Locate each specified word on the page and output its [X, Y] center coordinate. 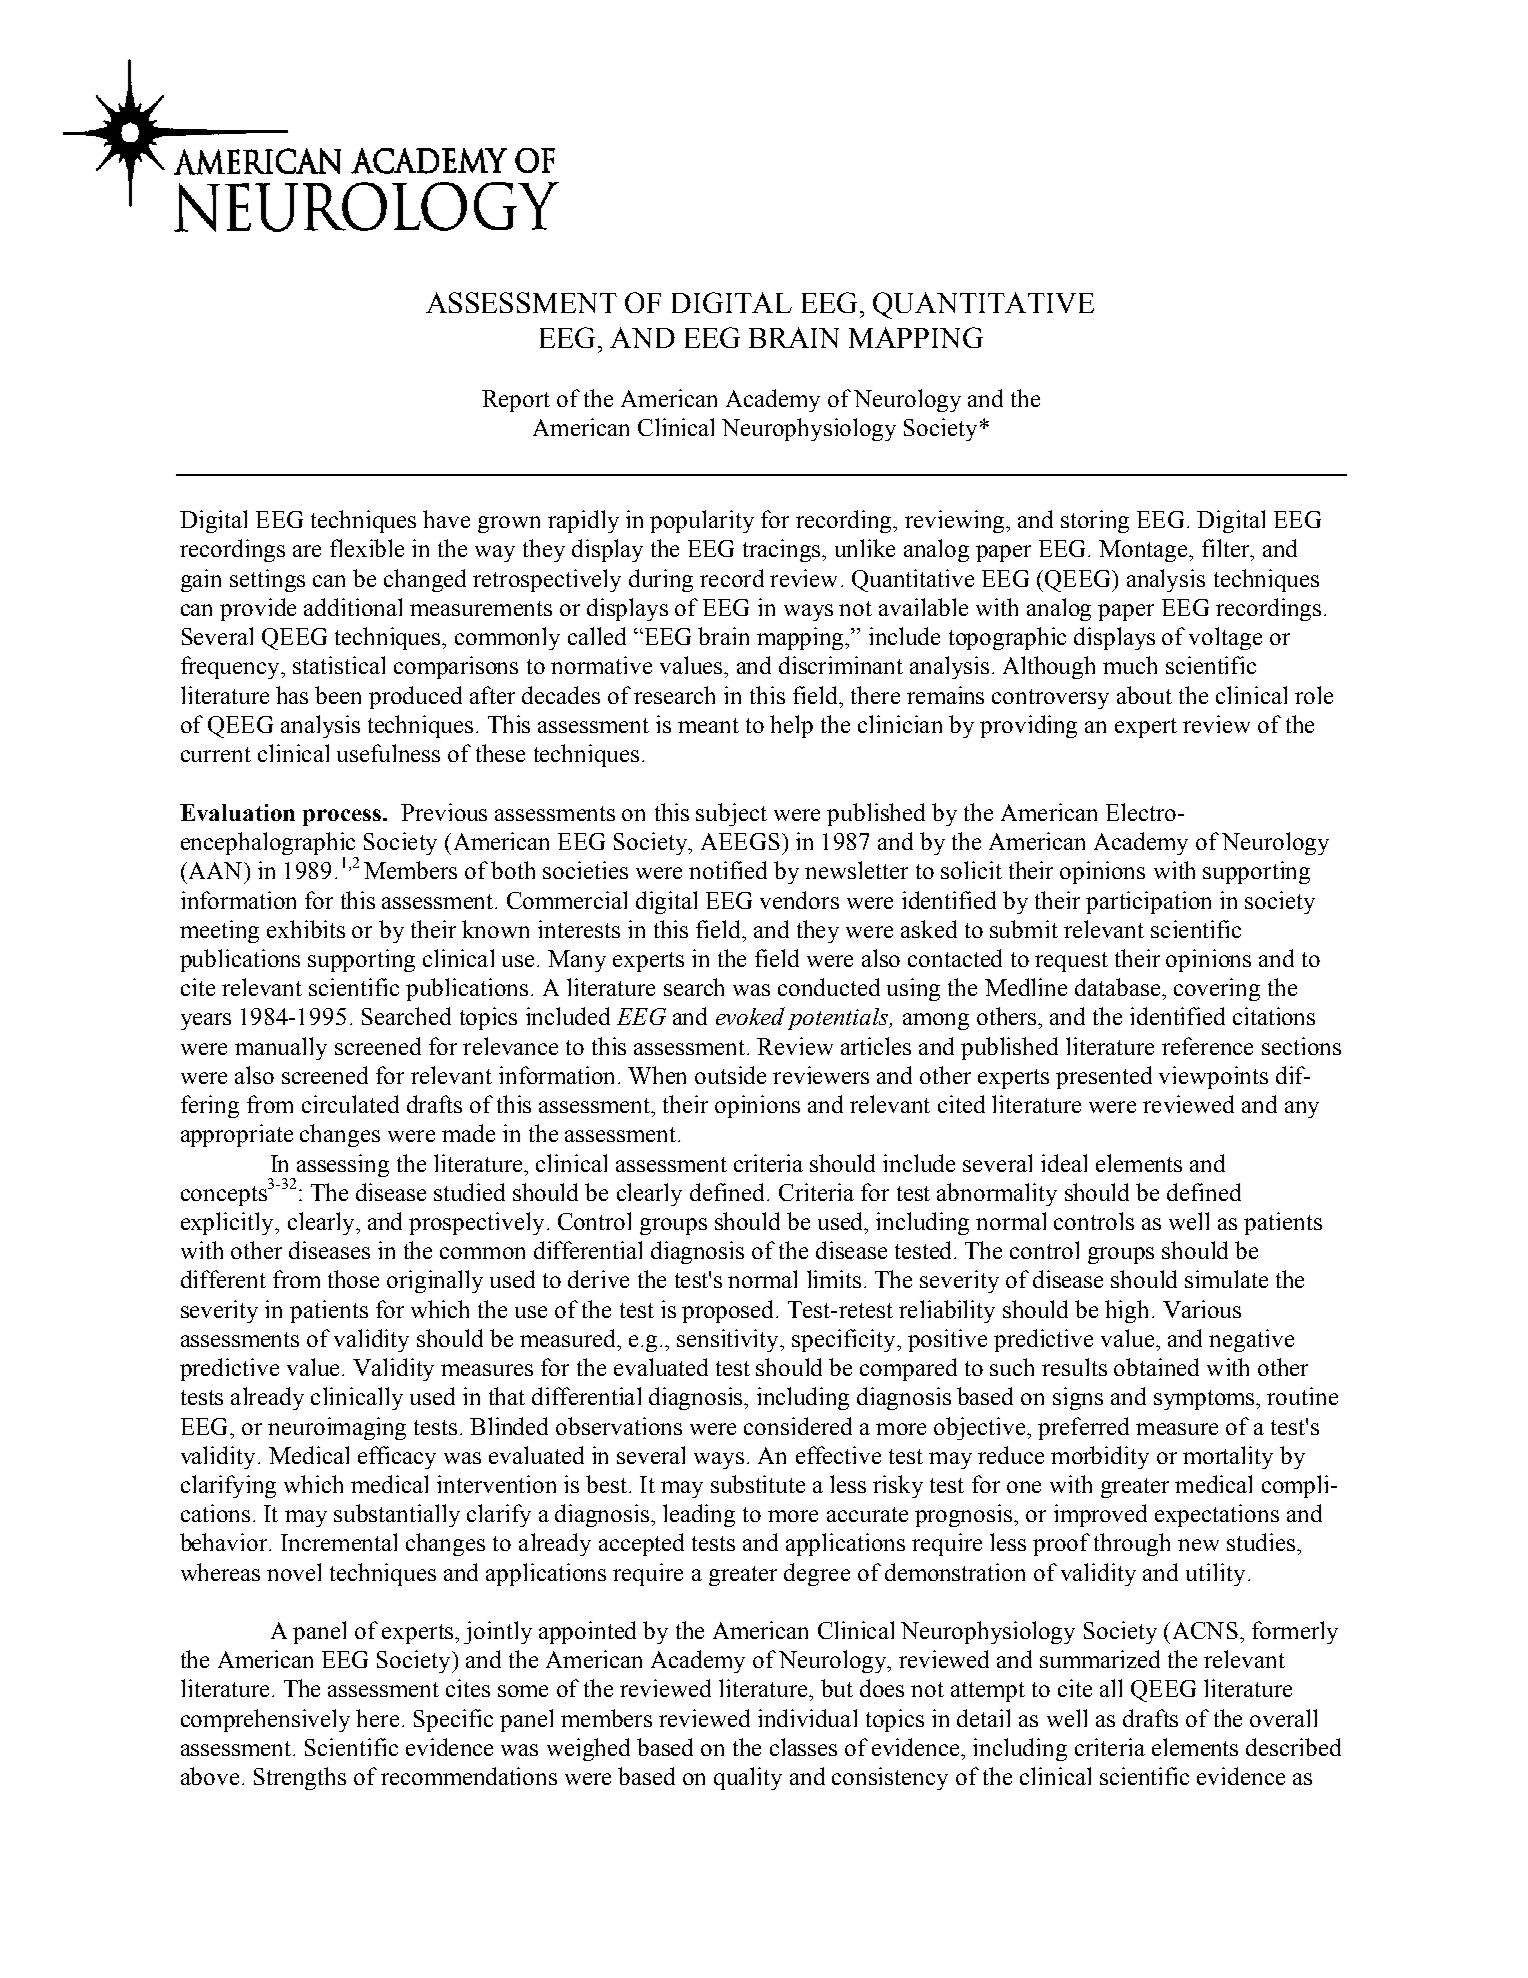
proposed [729, 1311]
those [353, 1279]
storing [1095, 521]
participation [1148, 902]
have [446, 519]
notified [728, 870]
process [343, 817]
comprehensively [265, 1720]
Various [1202, 1309]
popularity [702, 521]
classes [803, 1747]
